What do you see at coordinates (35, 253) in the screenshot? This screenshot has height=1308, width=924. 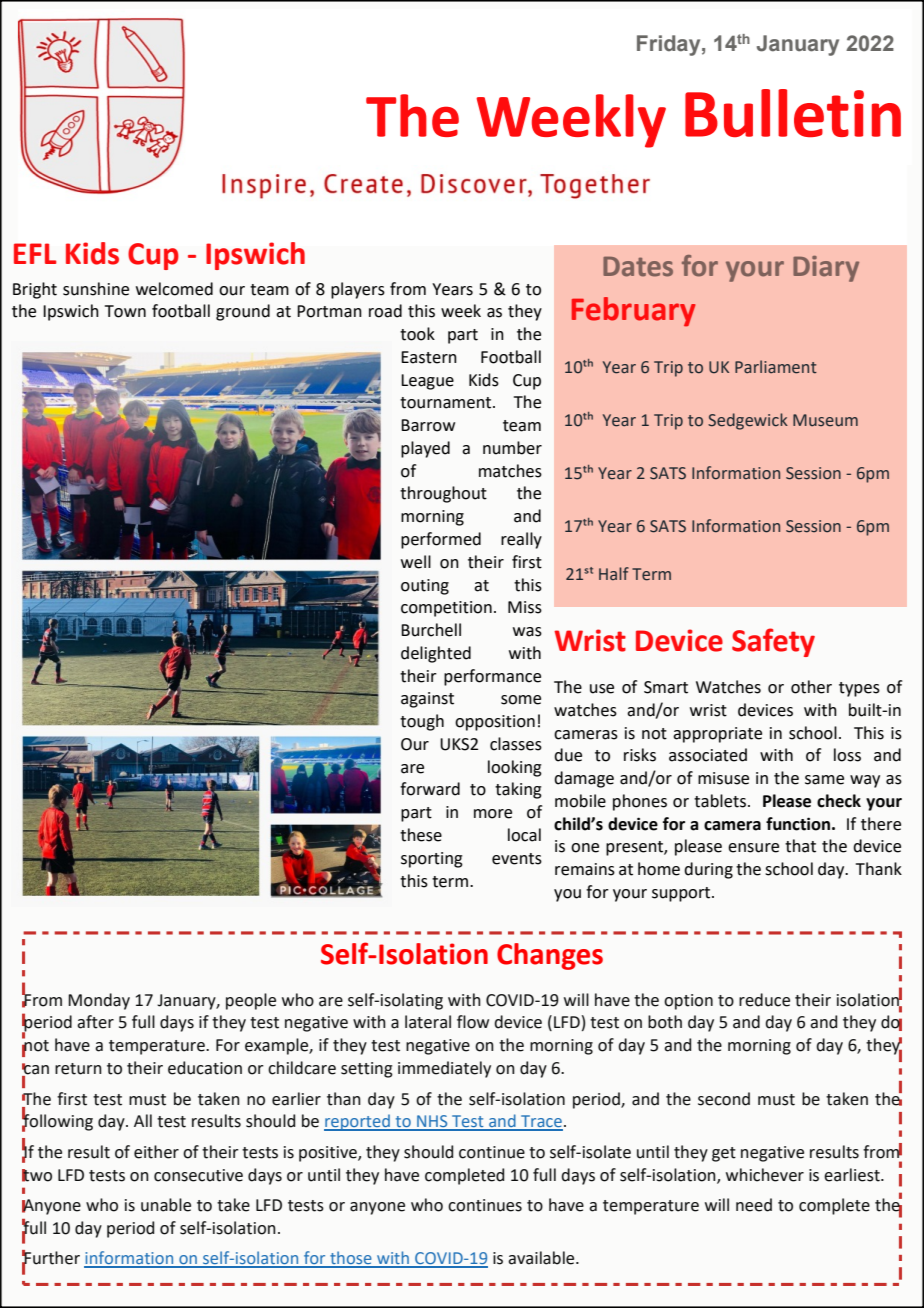 I see `EFL` at bounding box center [35, 253].
